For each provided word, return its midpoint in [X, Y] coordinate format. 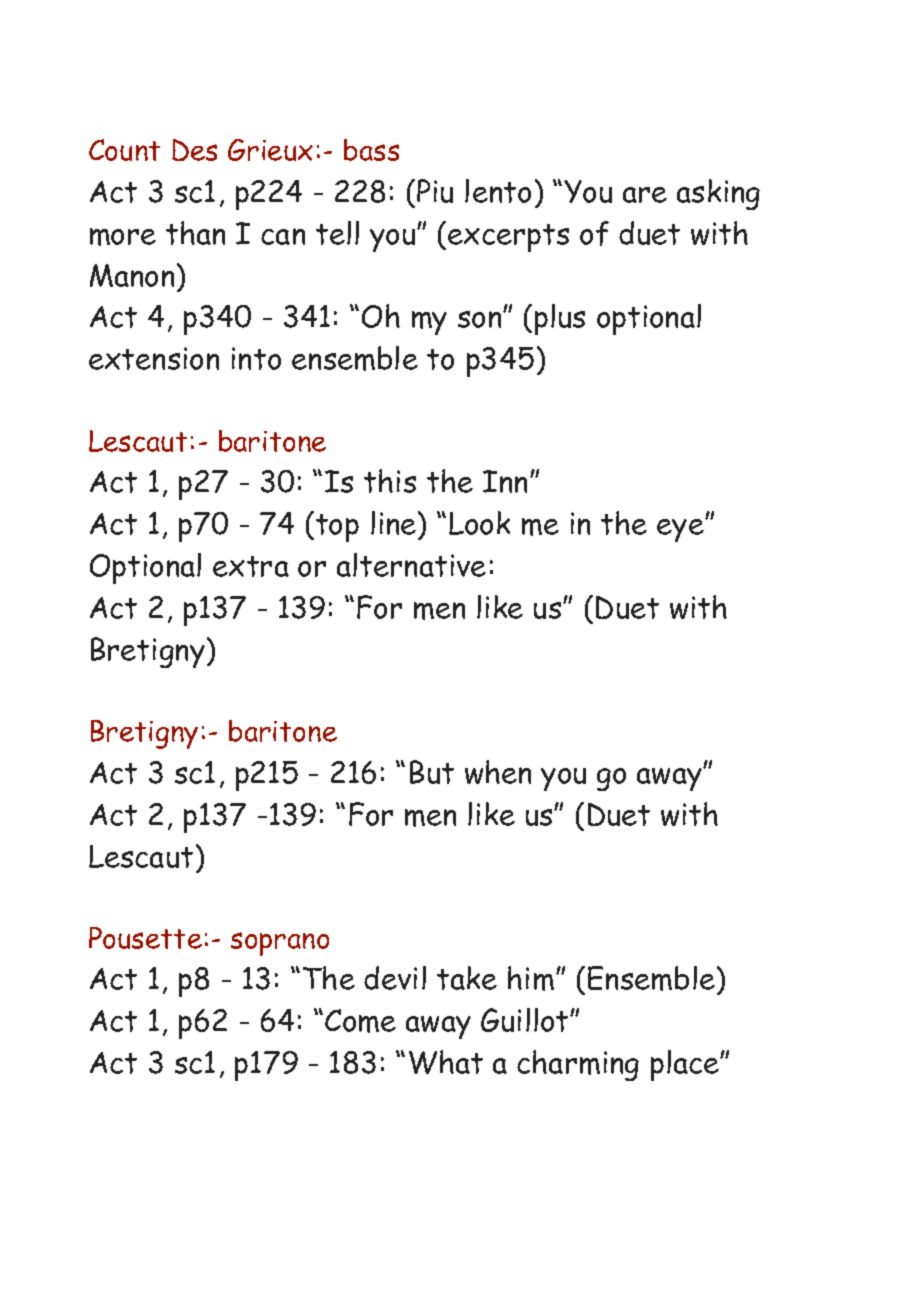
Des [194, 150]
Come [360, 1021]
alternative [411, 565]
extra [251, 566]
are [645, 195]
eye [681, 530]
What [446, 1062]
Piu [435, 191]
